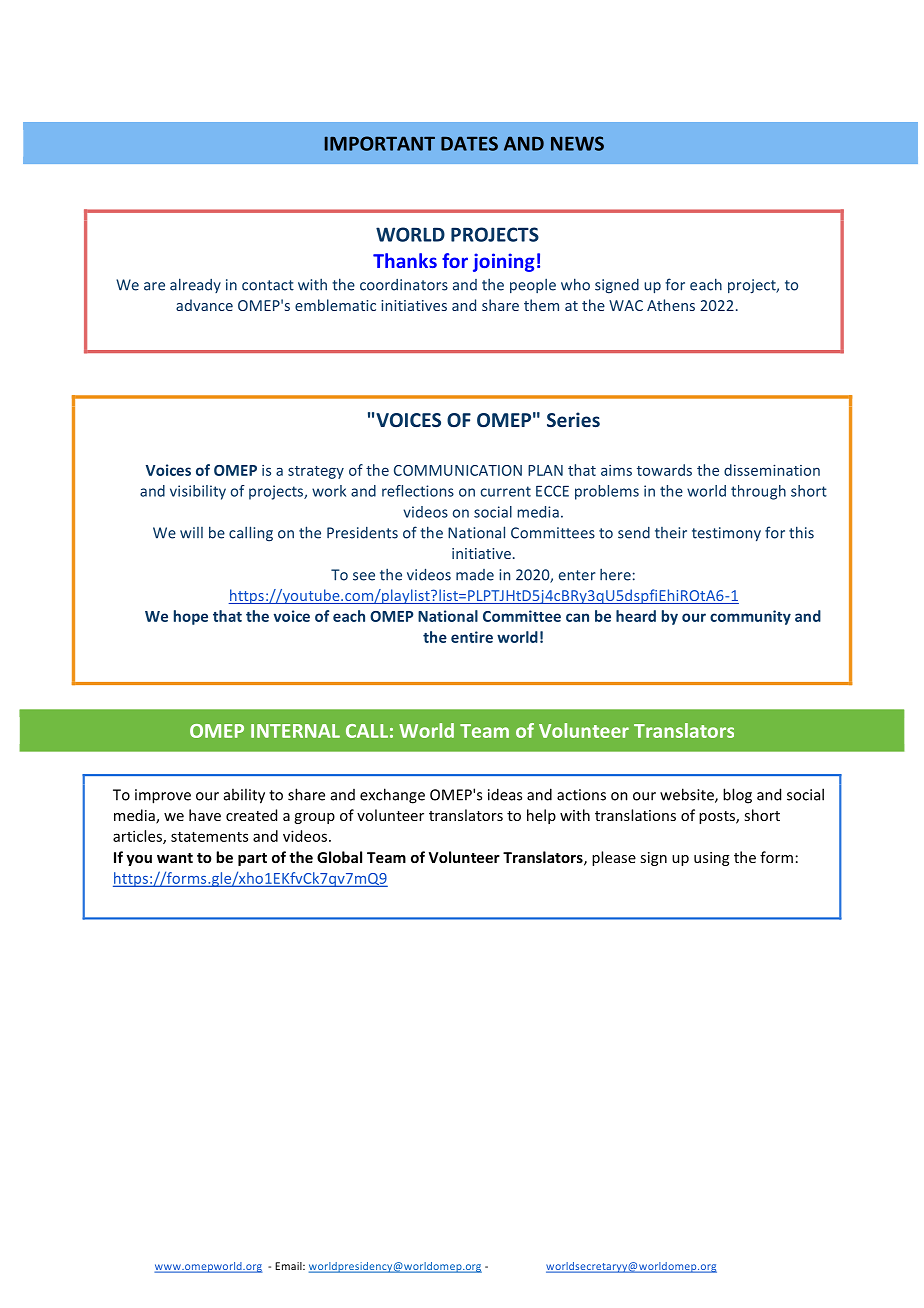  What do you see at coordinates (614, 858) in the screenshot?
I see `please` at bounding box center [614, 858].
